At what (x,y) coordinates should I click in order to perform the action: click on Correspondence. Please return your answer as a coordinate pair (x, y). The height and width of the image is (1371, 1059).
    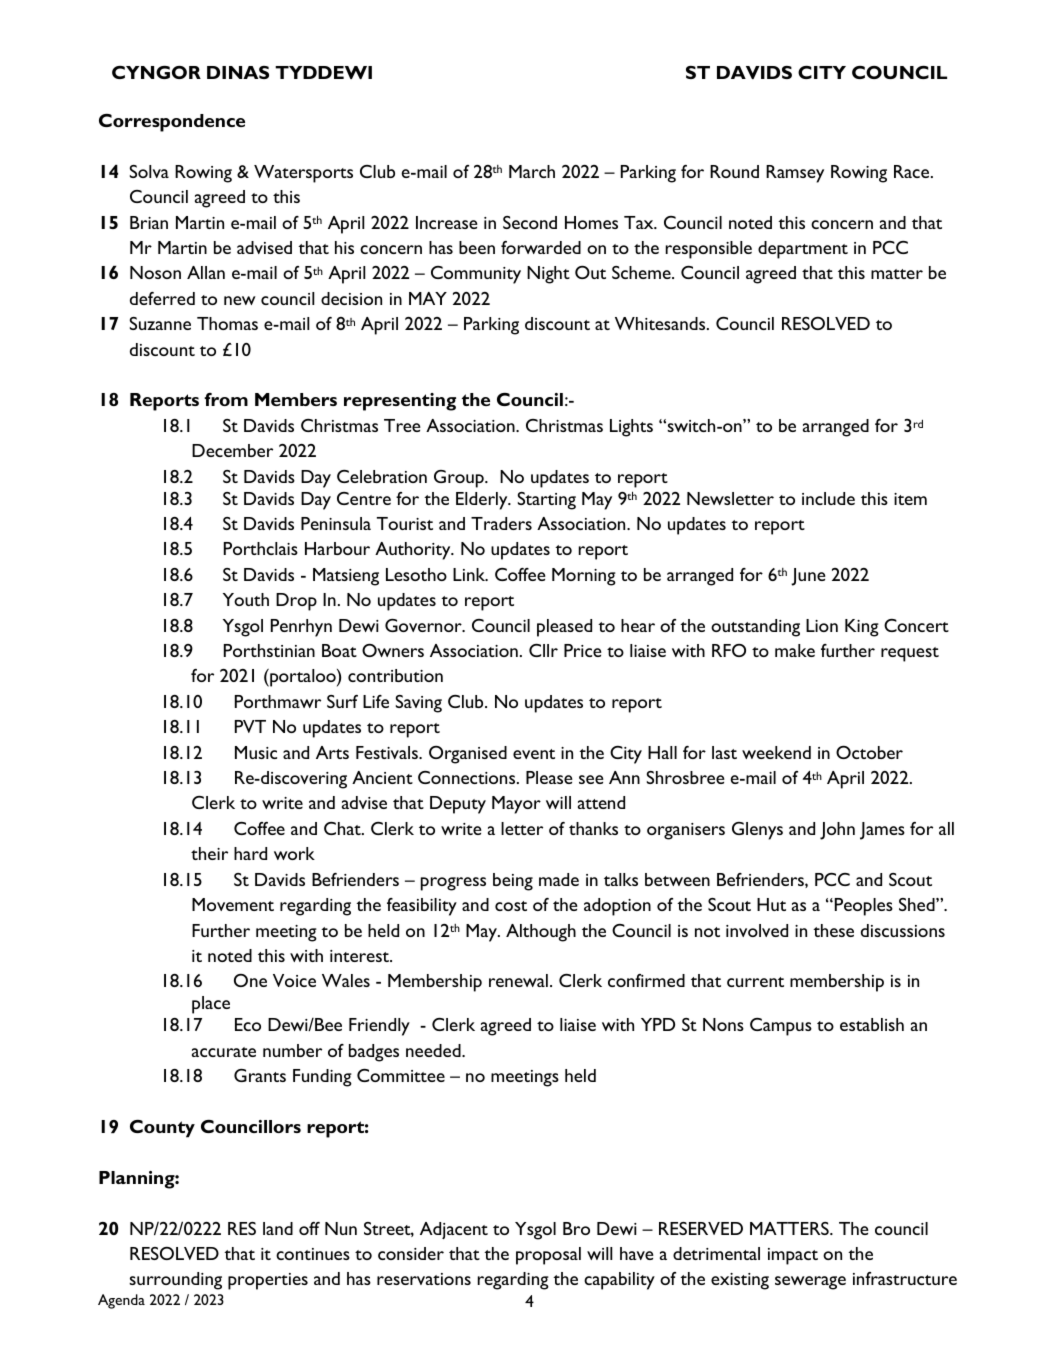
    Looking at the image, I should click on (172, 123).
